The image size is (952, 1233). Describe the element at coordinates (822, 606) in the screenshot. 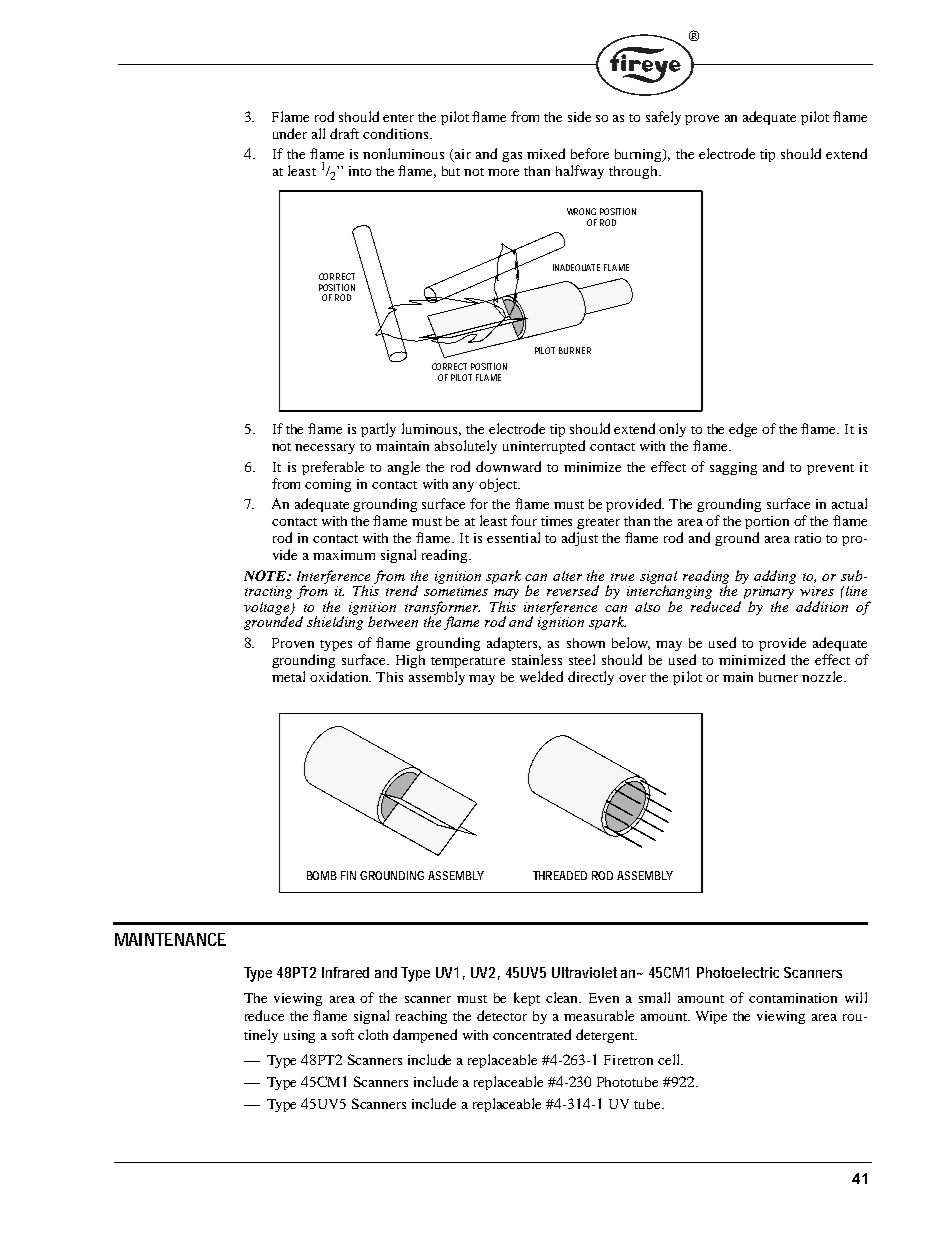

I see `addition` at that location.
